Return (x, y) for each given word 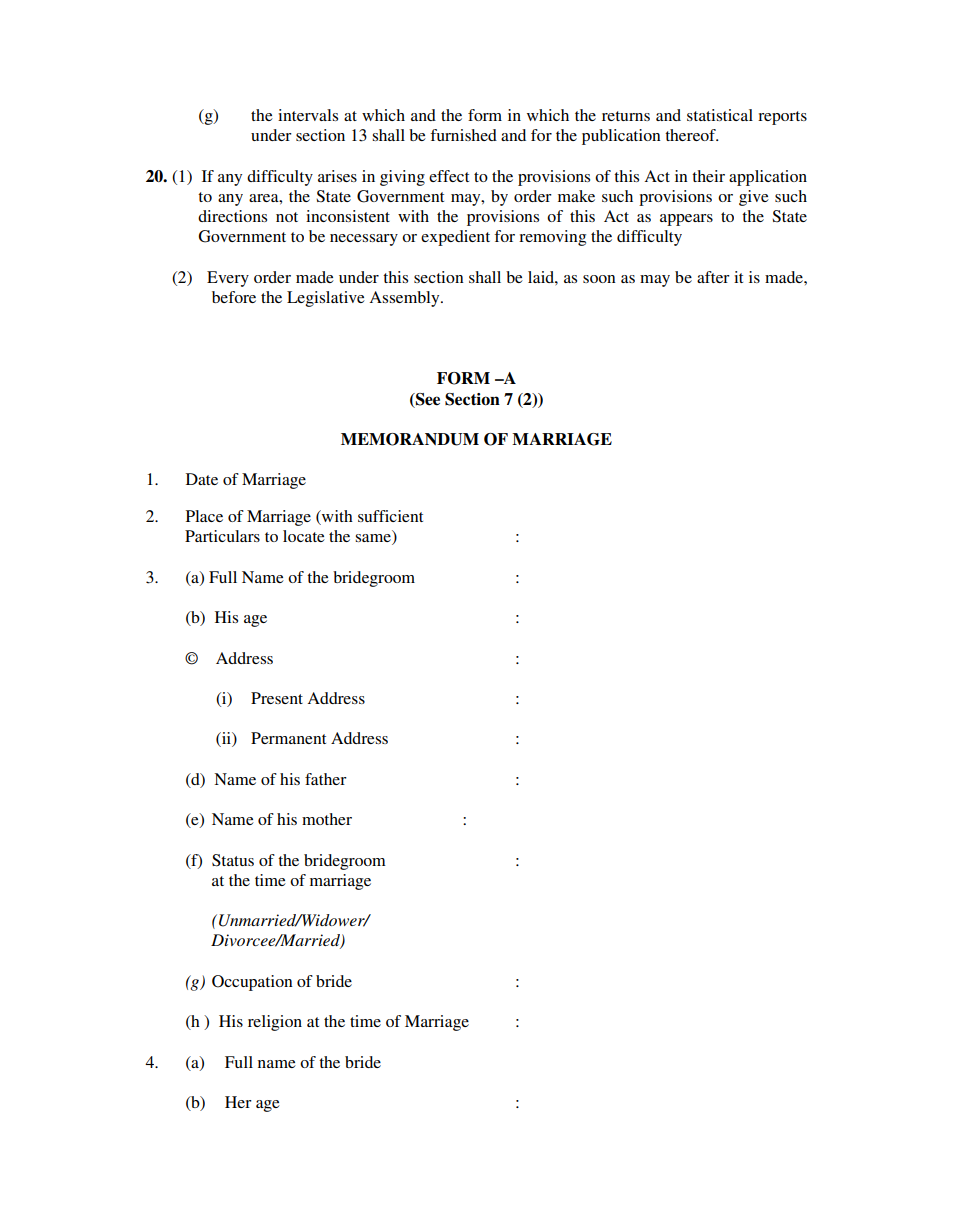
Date (202, 479)
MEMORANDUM (410, 439)
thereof (691, 135)
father (326, 779)
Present (277, 698)
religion (275, 1023)
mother (327, 819)
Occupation (252, 983)
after (713, 277)
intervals (308, 115)
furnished (463, 135)
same (374, 539)
